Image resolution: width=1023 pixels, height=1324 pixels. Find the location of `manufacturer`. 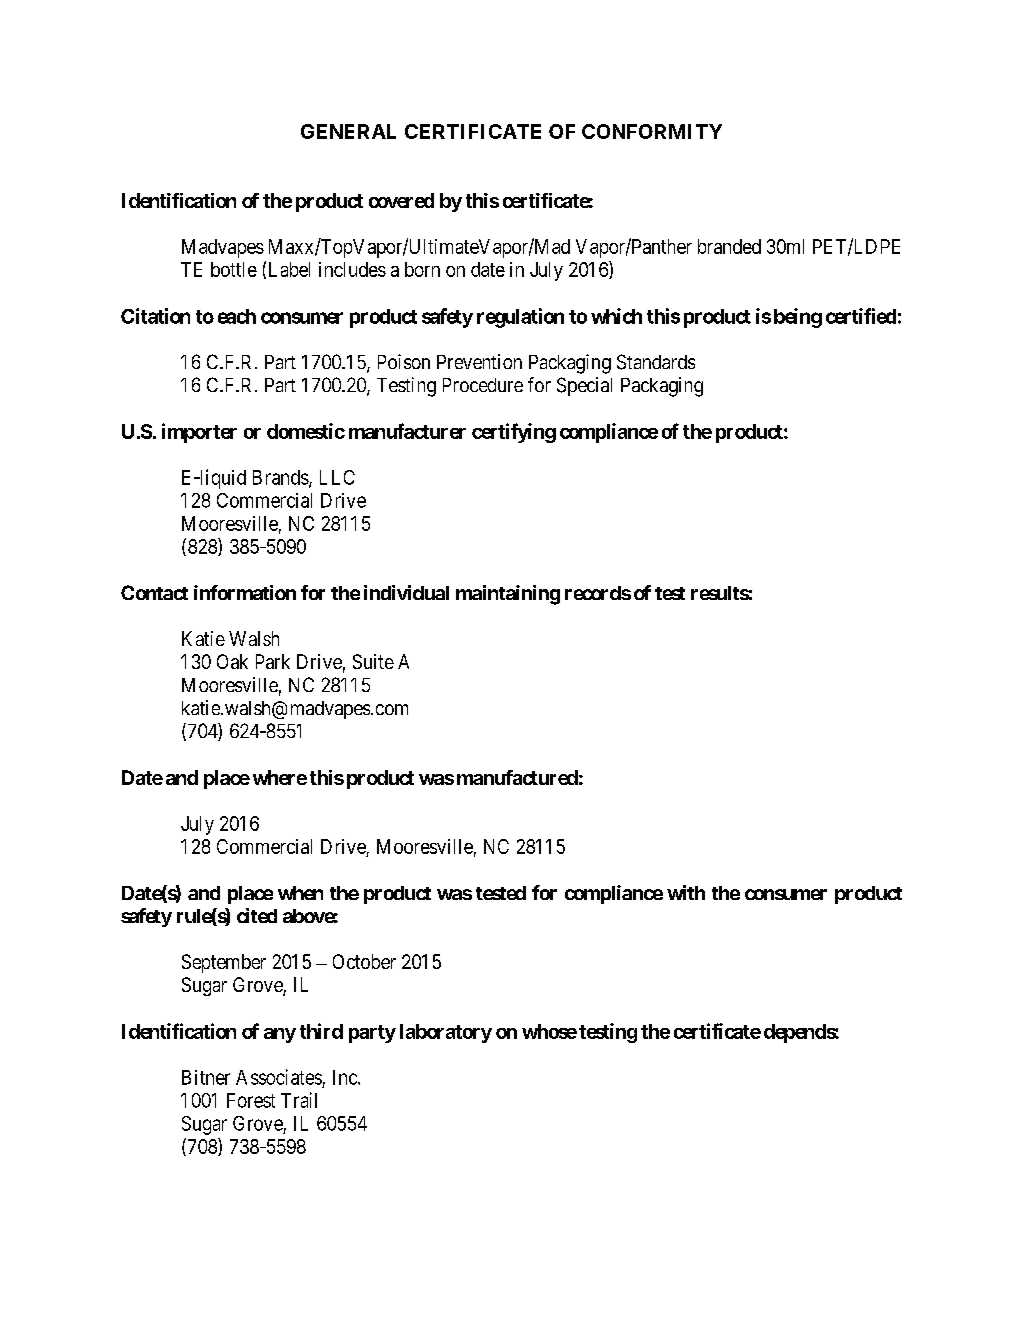

manufacturer is located at coordinates (407, 431).
